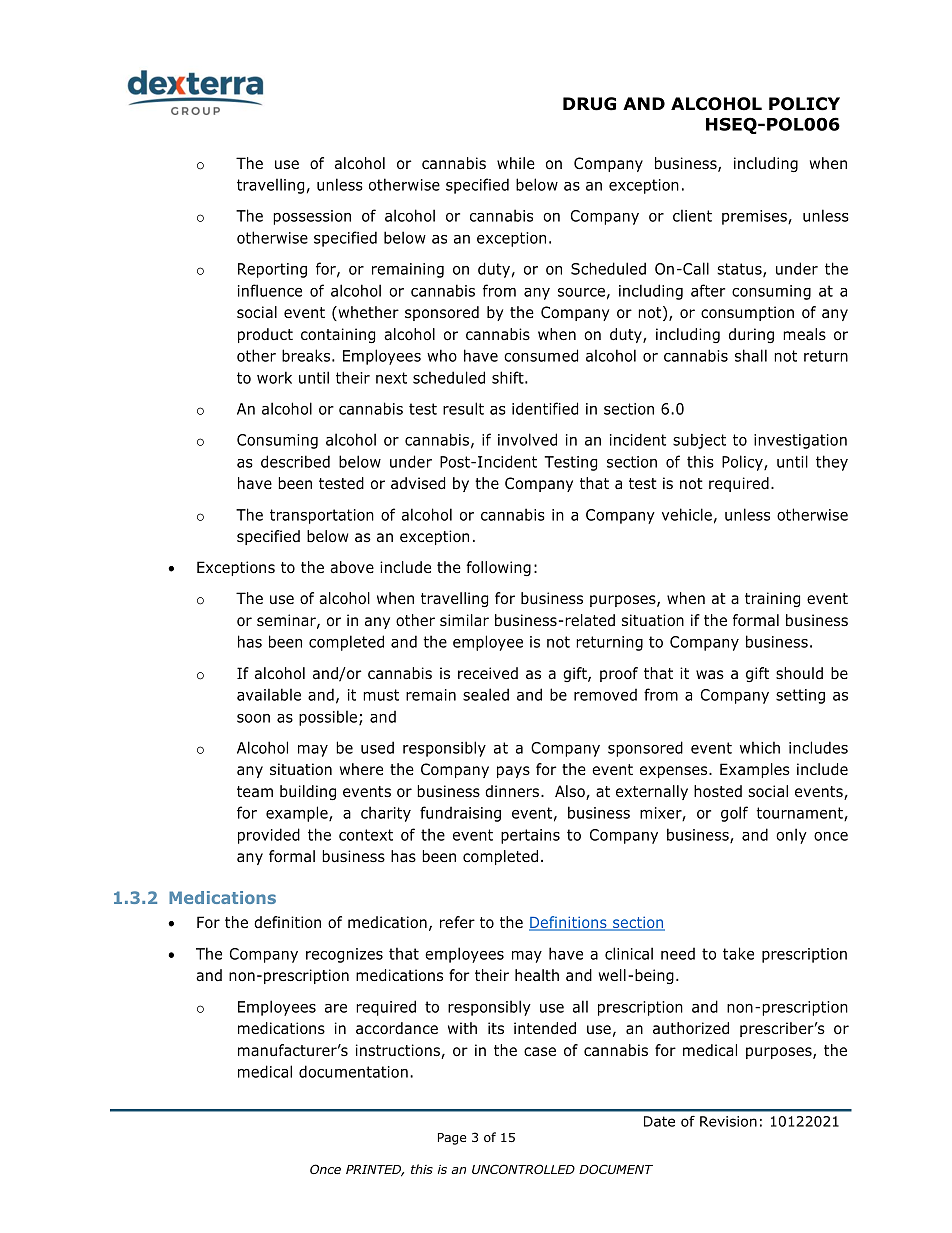  What do you see at coordinates (312, 217) in the document?
I see `possession` at bounding box center [312, 217].
